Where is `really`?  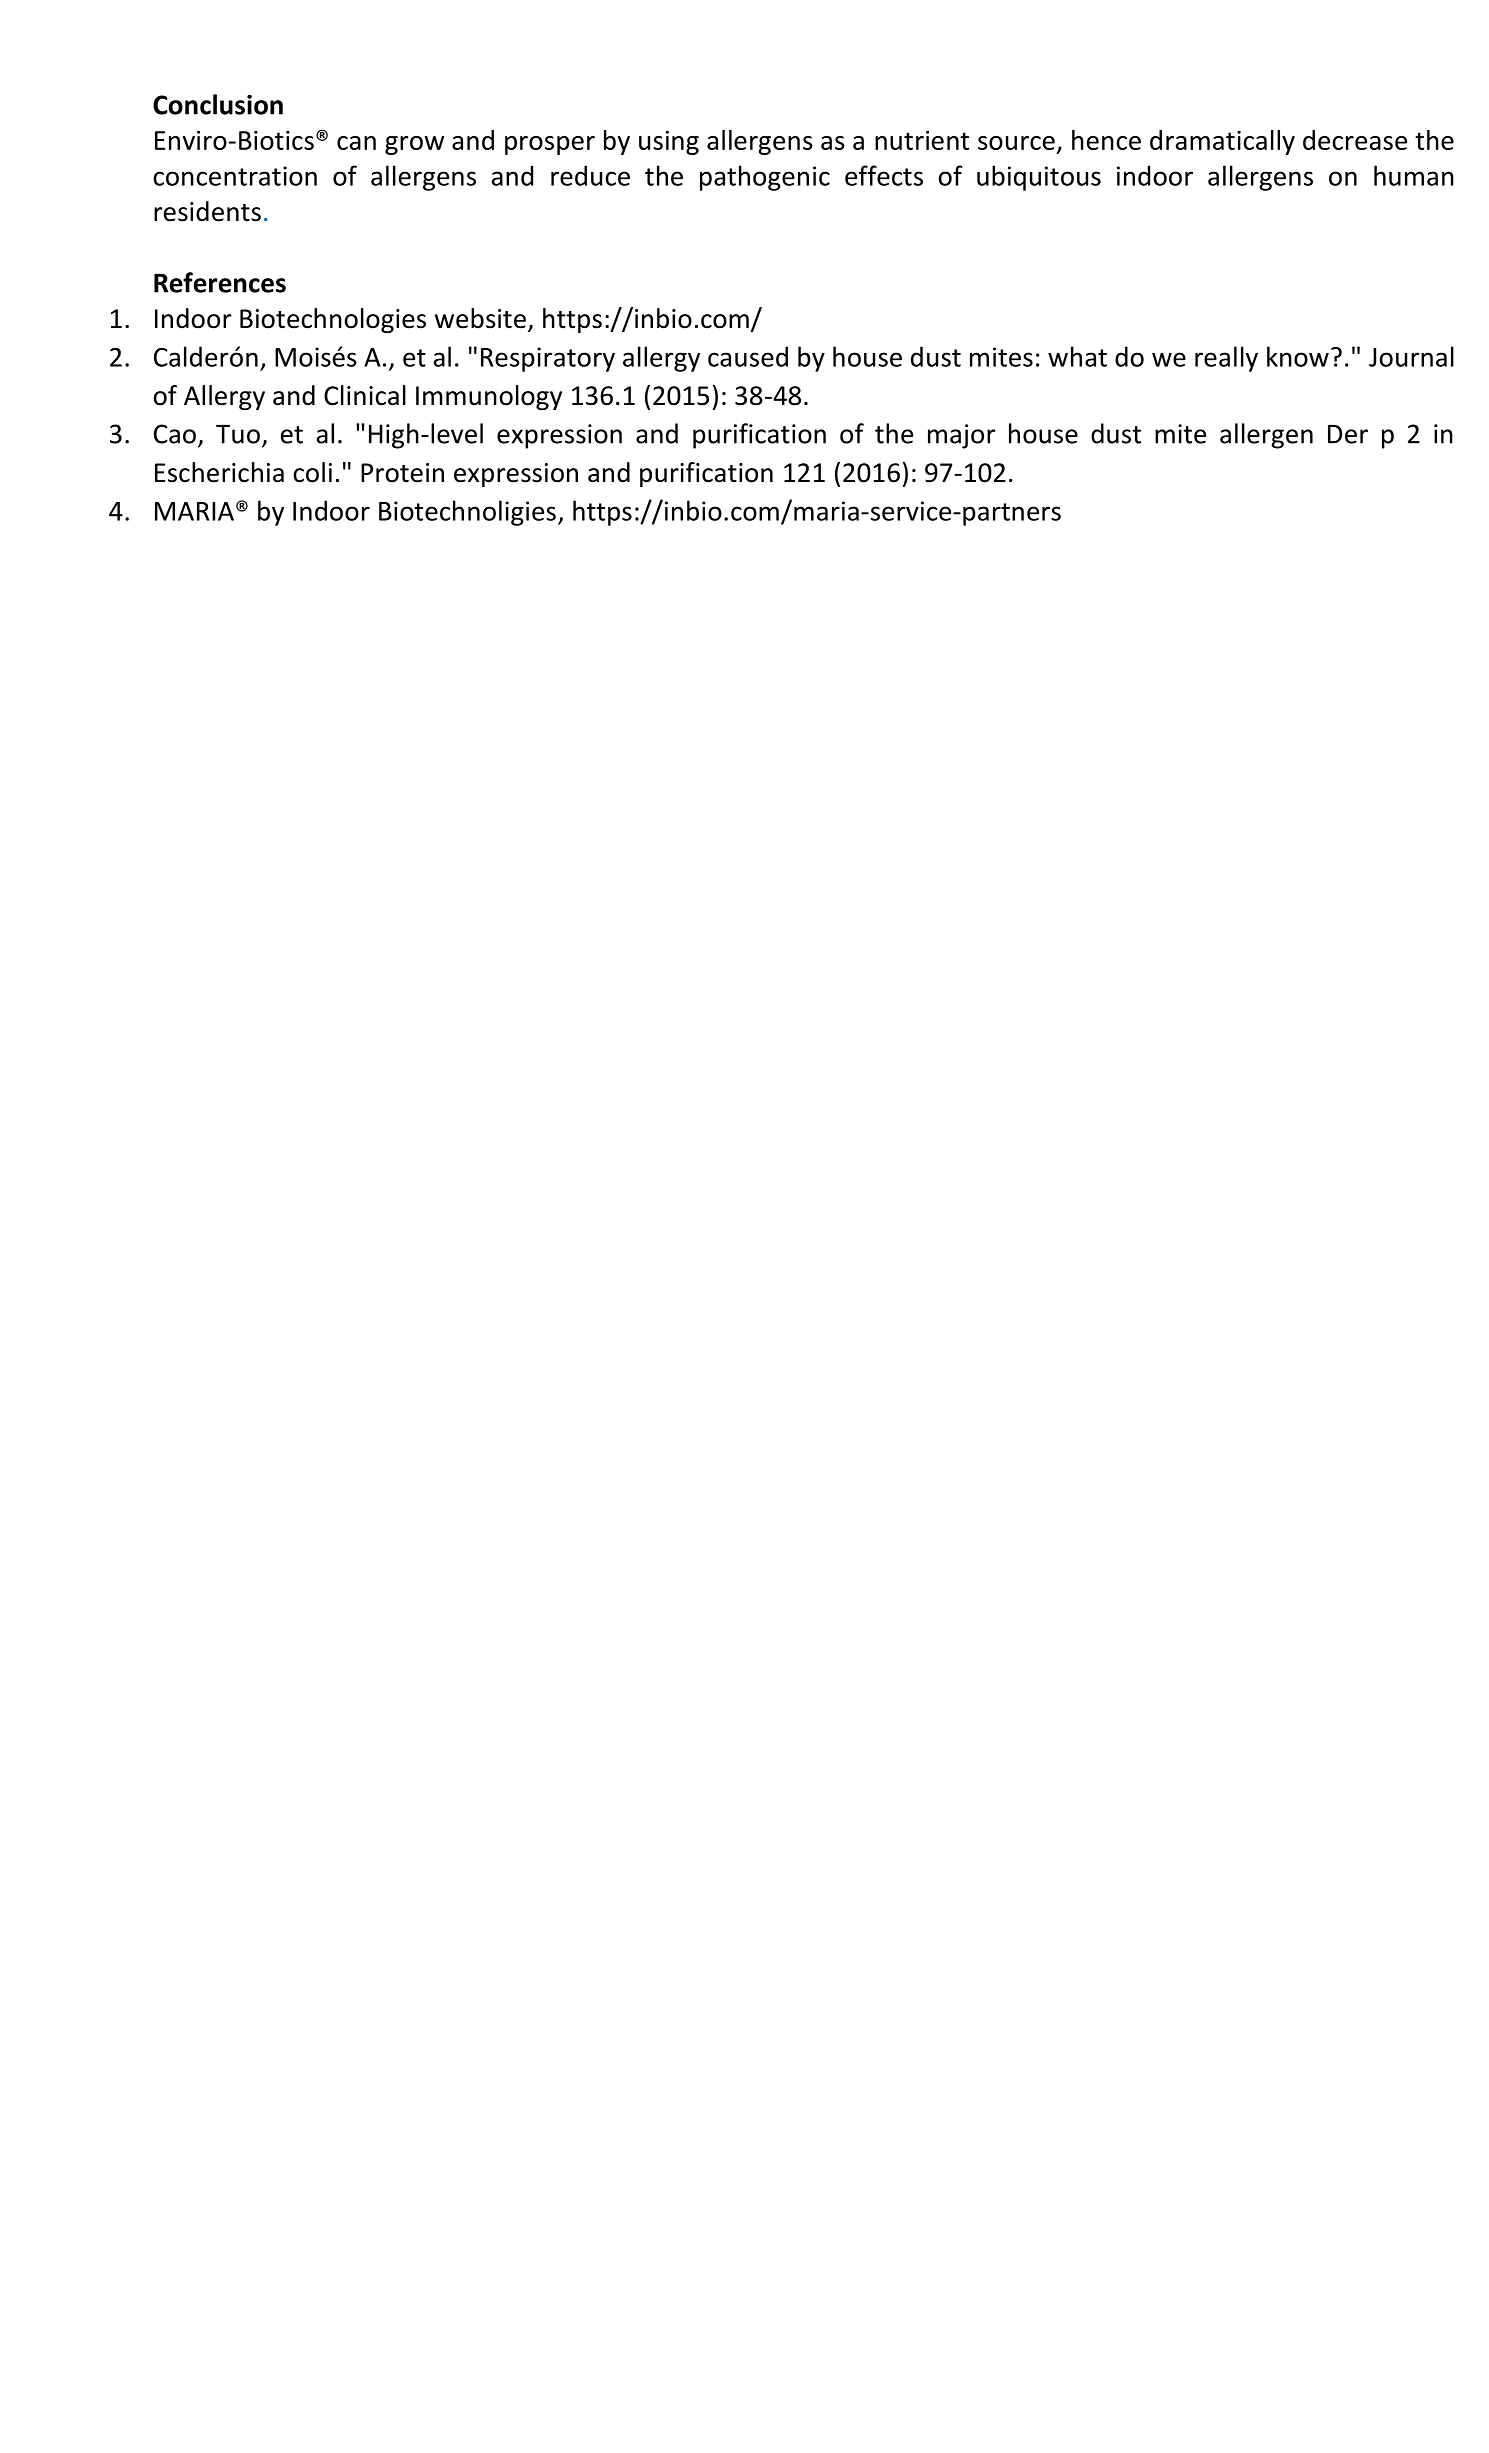 really is located at coordinates (1226, 359).
